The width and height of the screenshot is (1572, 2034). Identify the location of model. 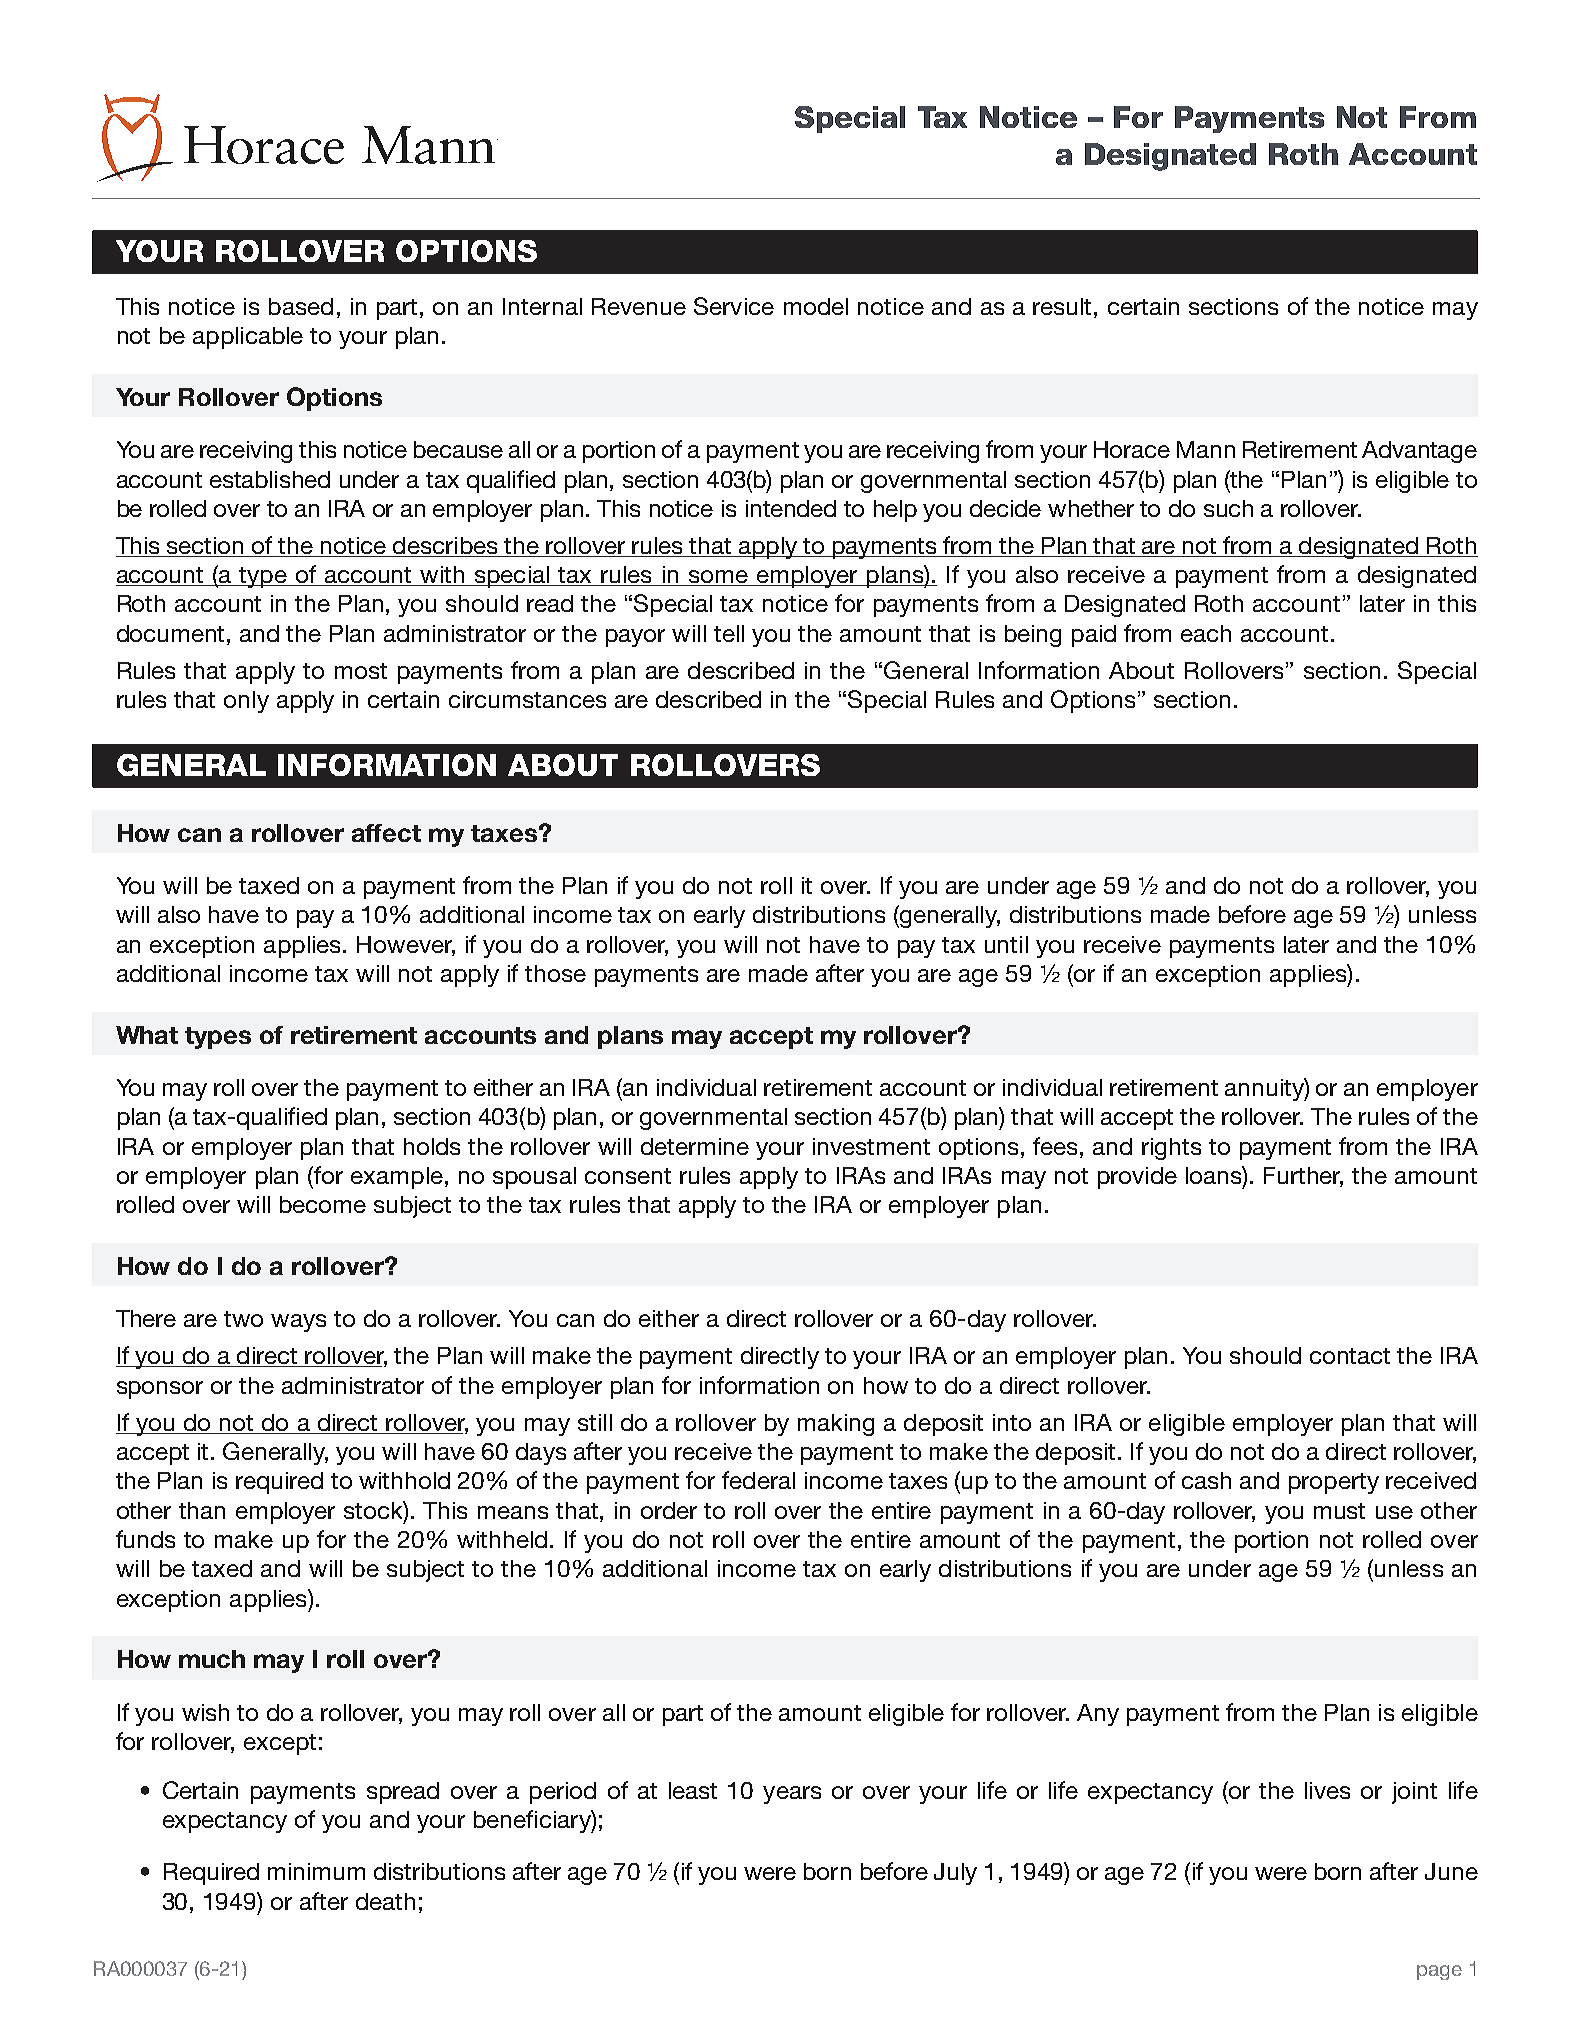
(816, 306).
